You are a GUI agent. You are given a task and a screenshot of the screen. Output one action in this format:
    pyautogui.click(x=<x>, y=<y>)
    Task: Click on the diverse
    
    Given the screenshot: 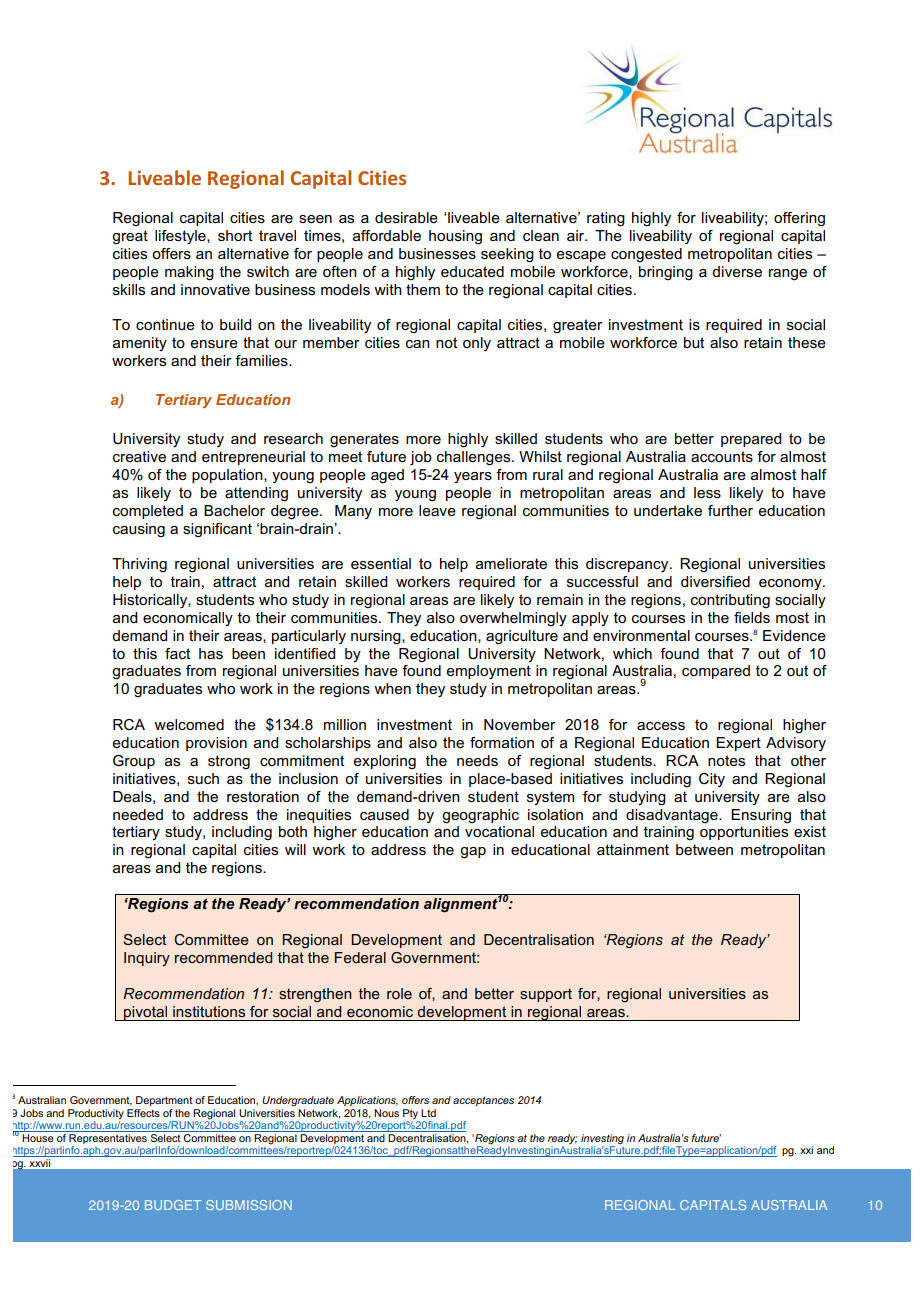 What is the action you would take?
    pyautogui.click(x=737, y=271)
